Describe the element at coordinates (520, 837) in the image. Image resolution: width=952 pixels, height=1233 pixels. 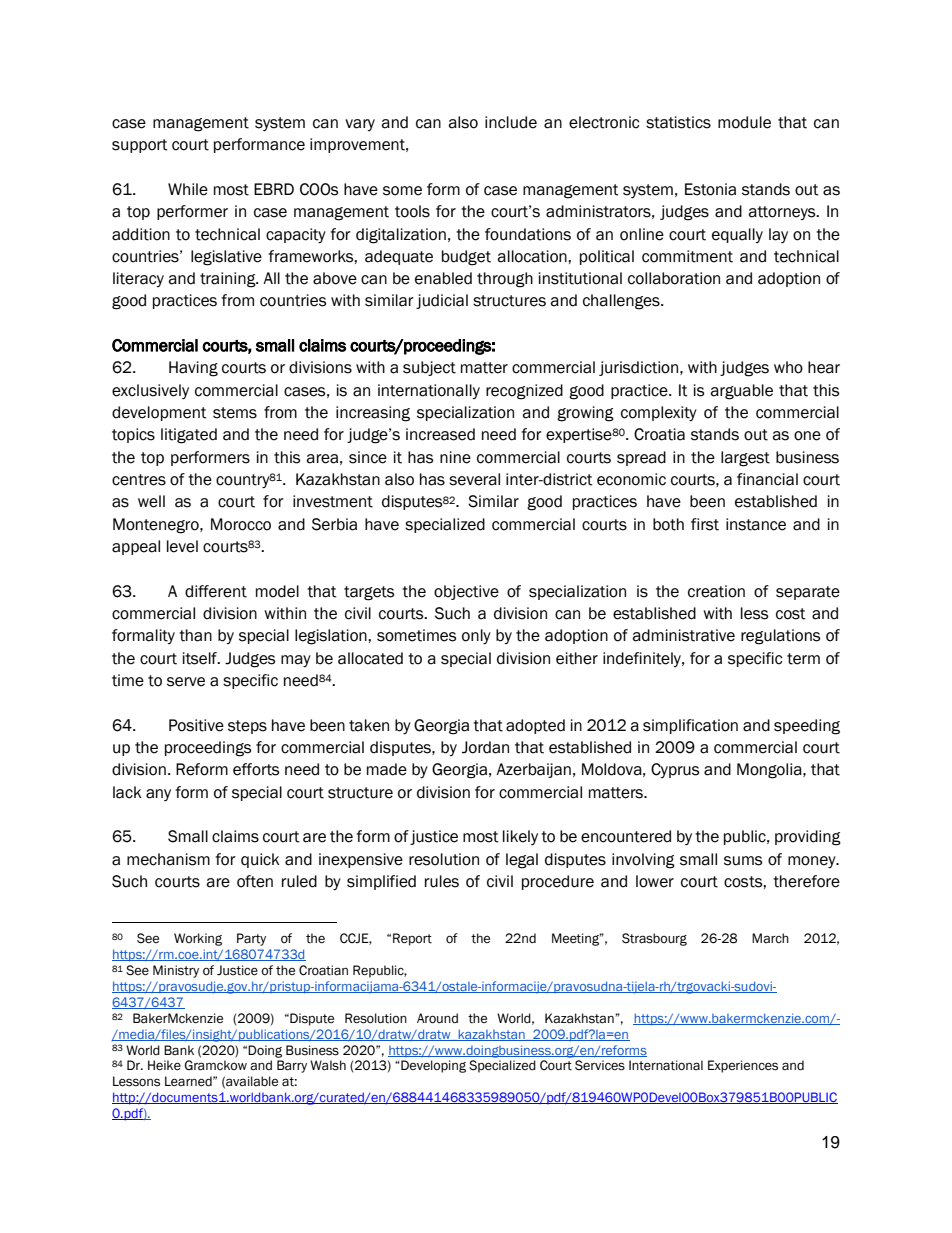
I see `likely` at that location.
